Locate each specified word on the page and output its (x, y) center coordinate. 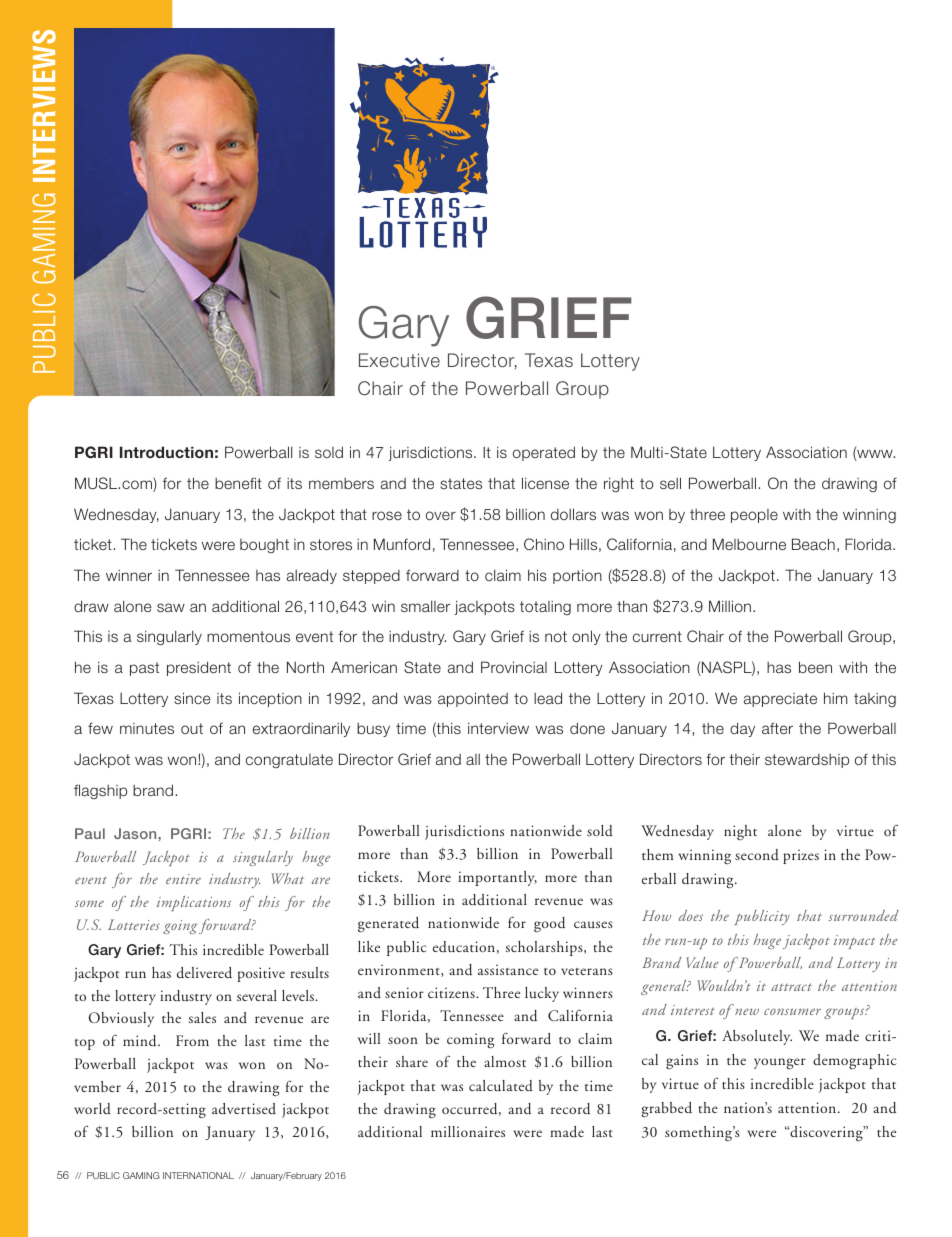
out (192, 728)
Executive (399, 360)
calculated (501, 1086)
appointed (473, 699)
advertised (244, 1109)
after (777, 728)
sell (670, 483)
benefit (238, 483)
